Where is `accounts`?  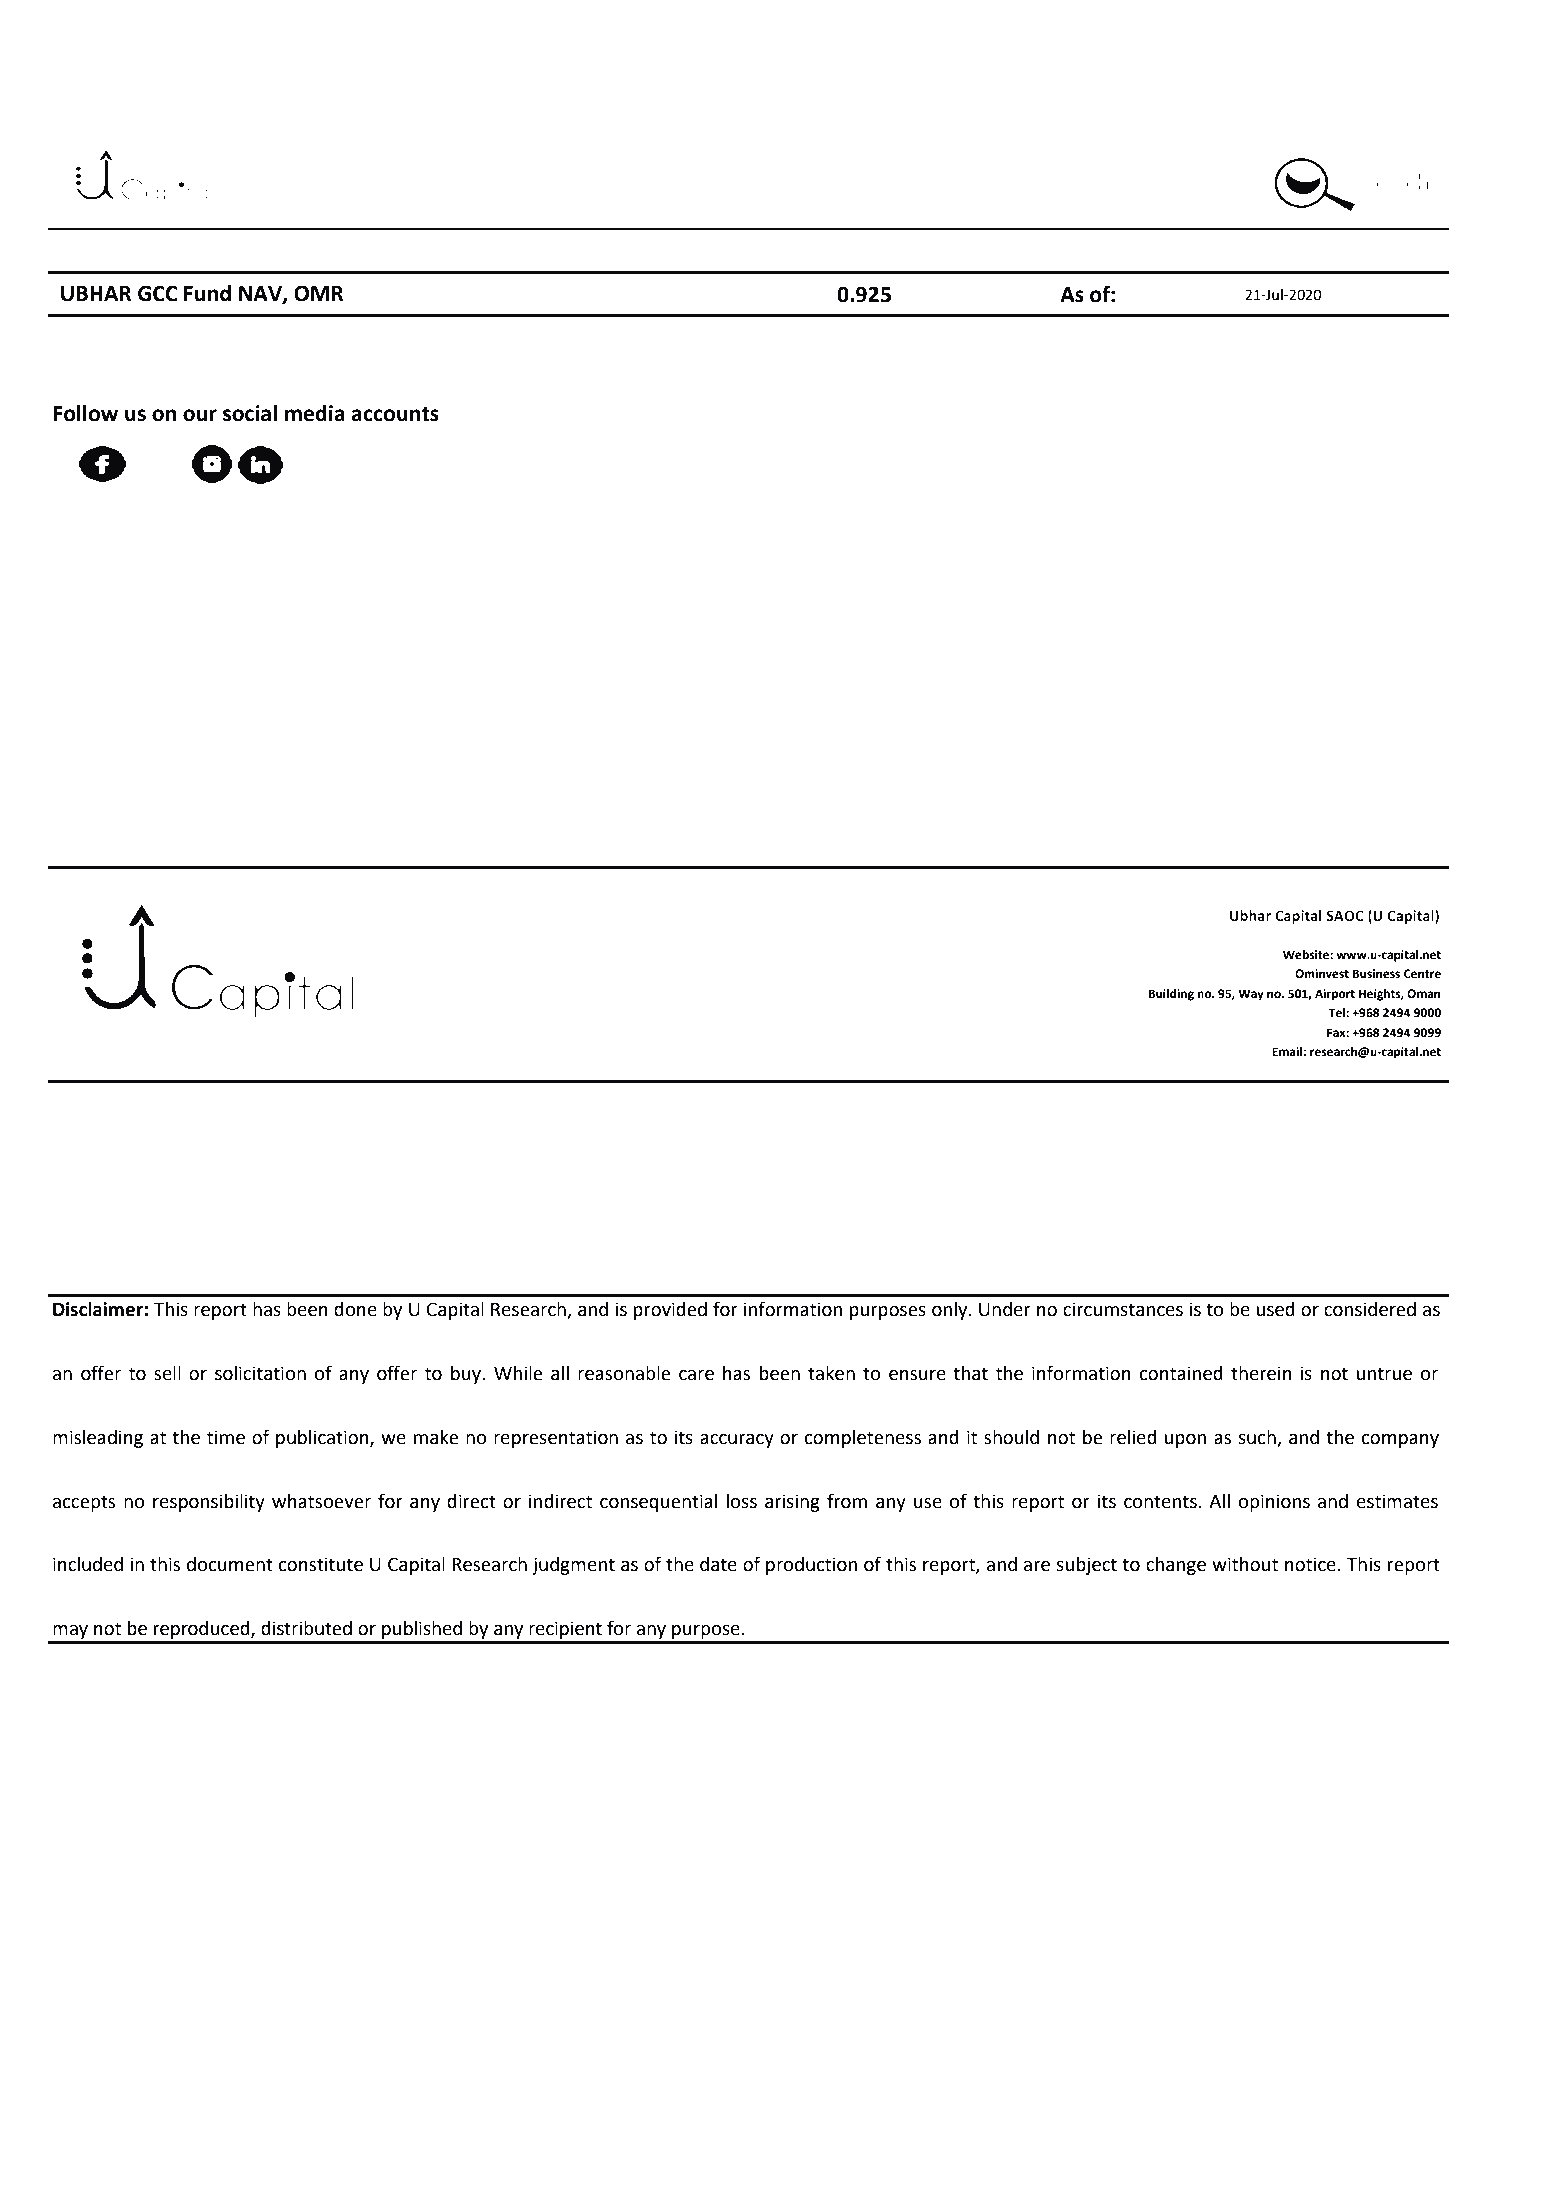
accounts is located at coordinates (395, 414).
